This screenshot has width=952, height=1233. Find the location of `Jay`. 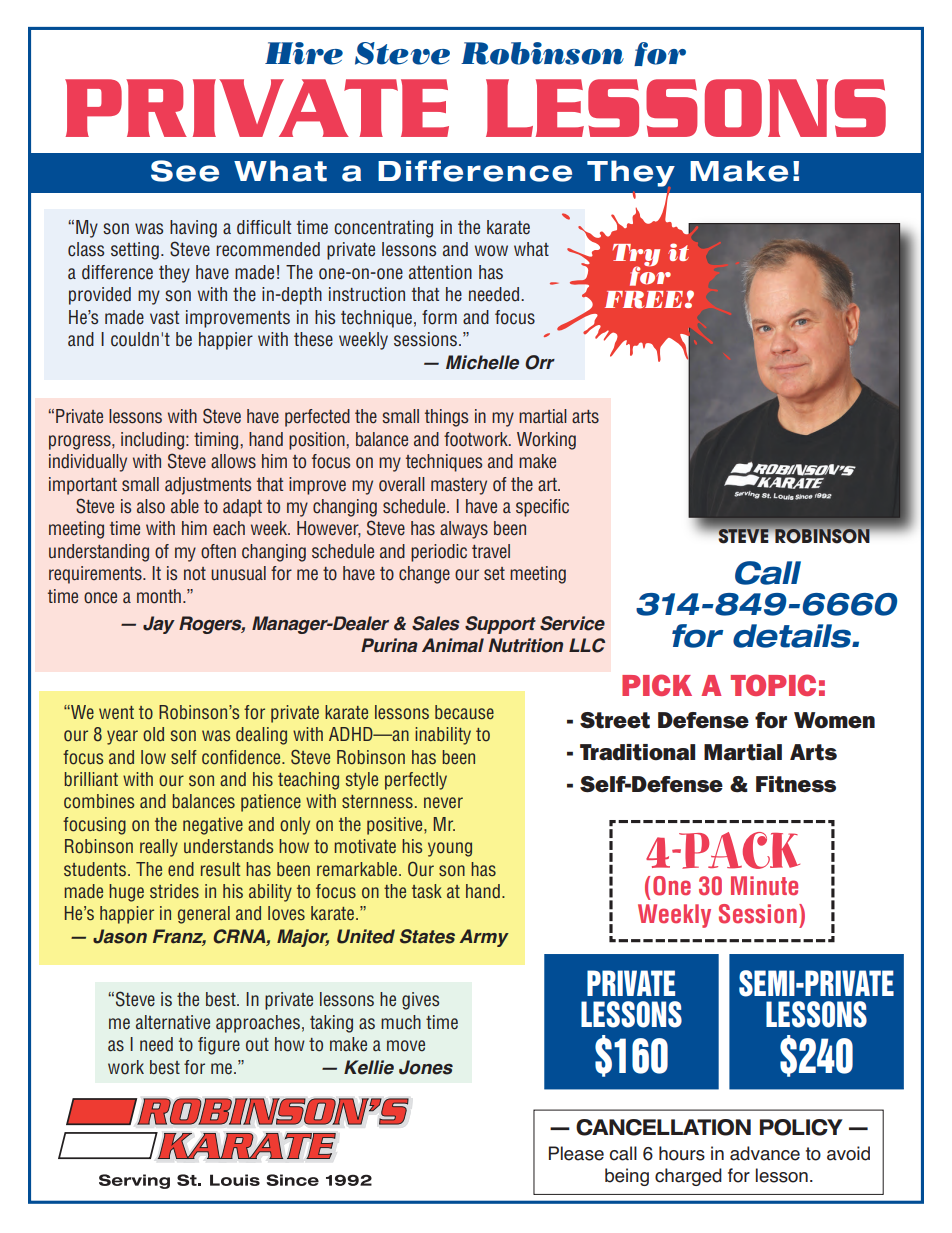

Jay is located at coordinates (159, 625).
